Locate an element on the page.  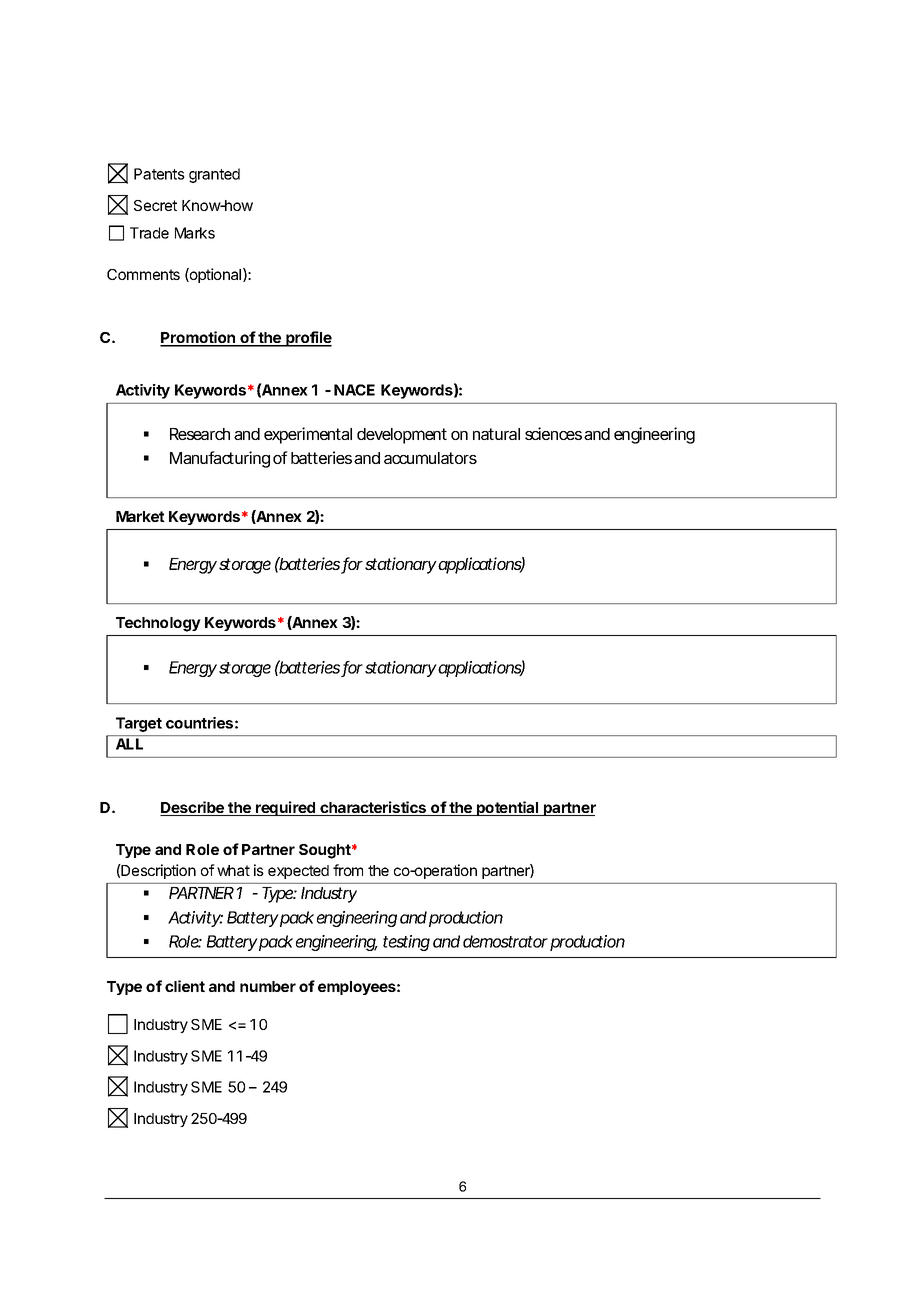
countries is located at coordinates (199, 723).
